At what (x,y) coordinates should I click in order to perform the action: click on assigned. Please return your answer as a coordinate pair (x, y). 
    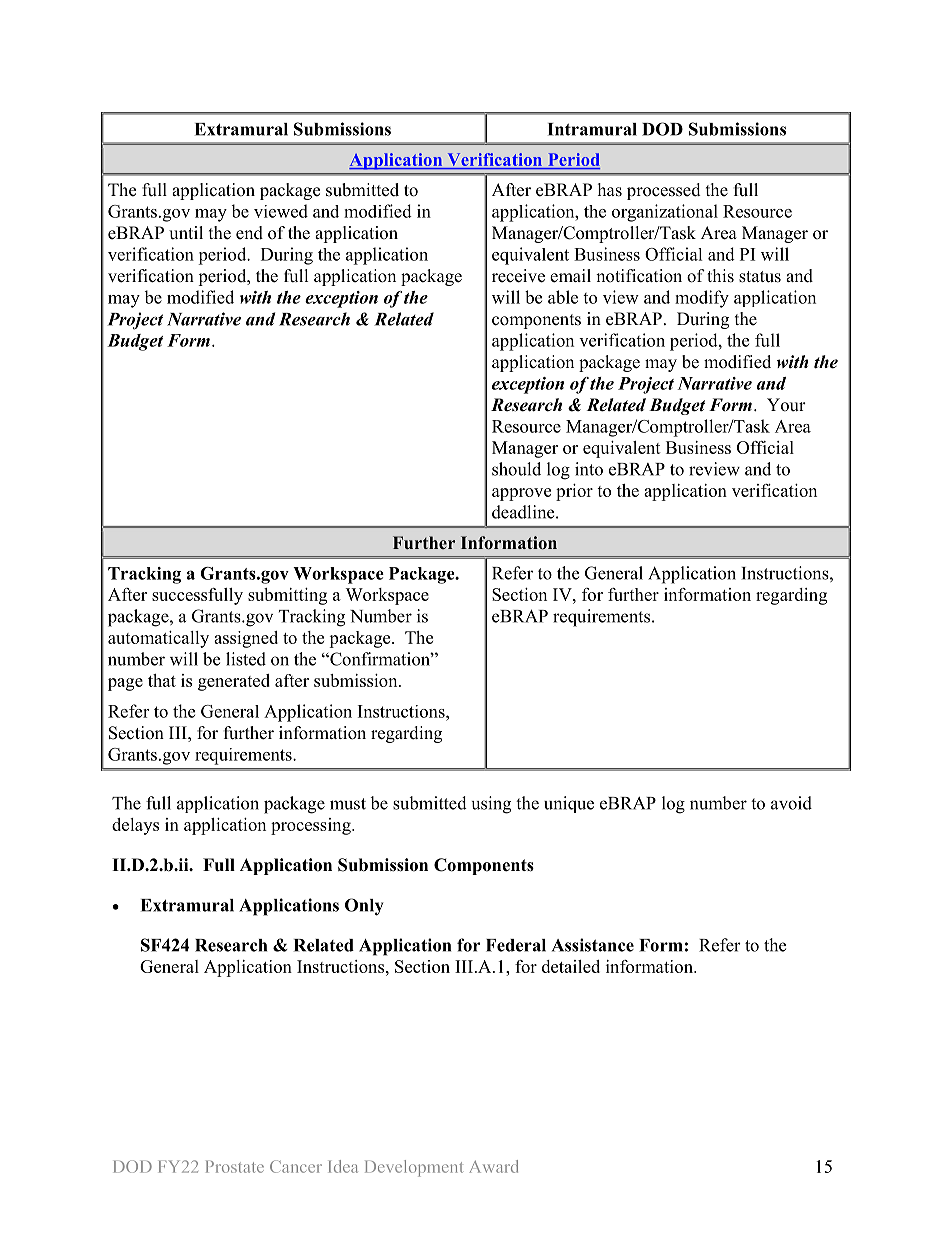
    Looking at the image, I should click on (246, 639).
